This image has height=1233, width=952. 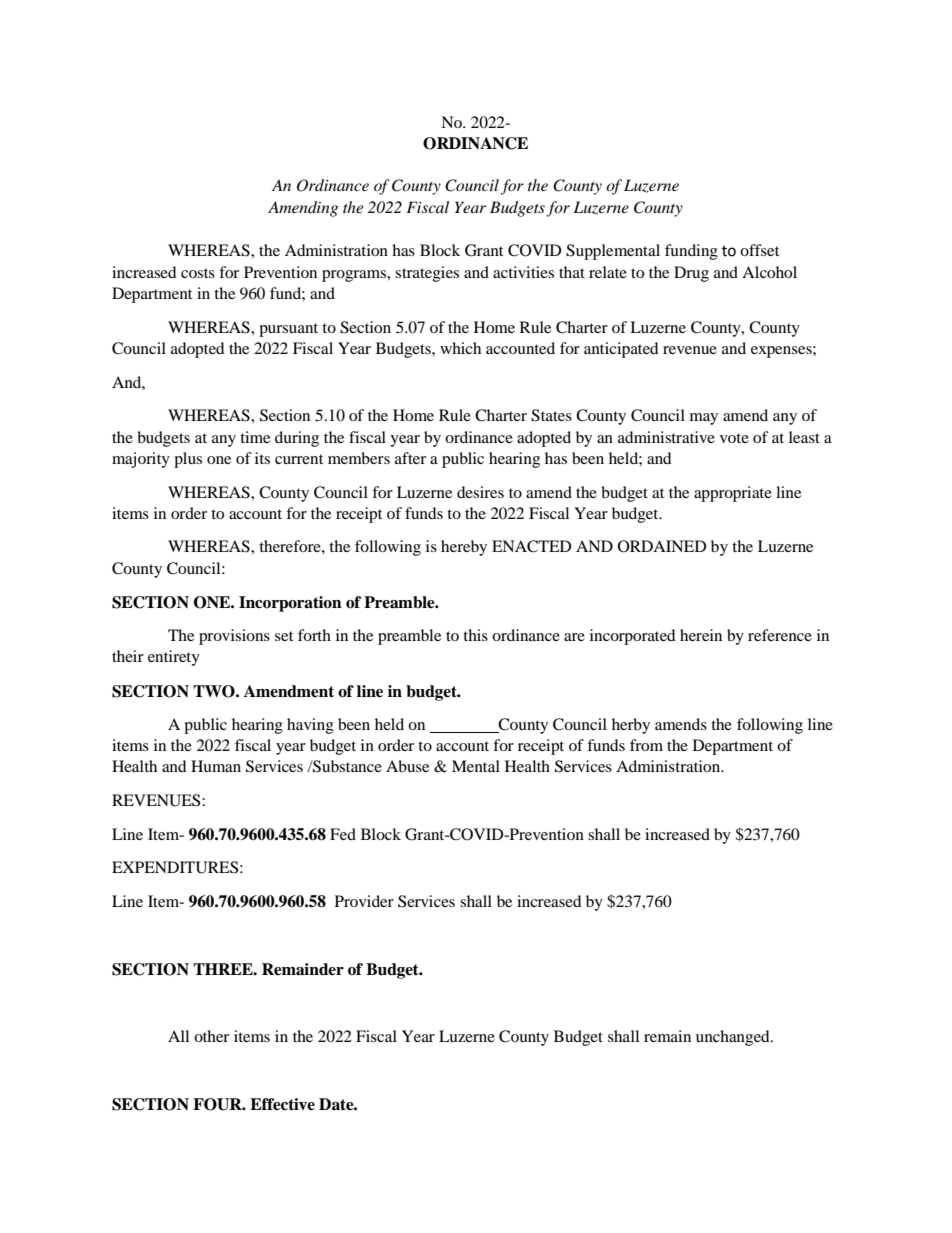 I want to click on Abuse, so click(x=407, y=766).
